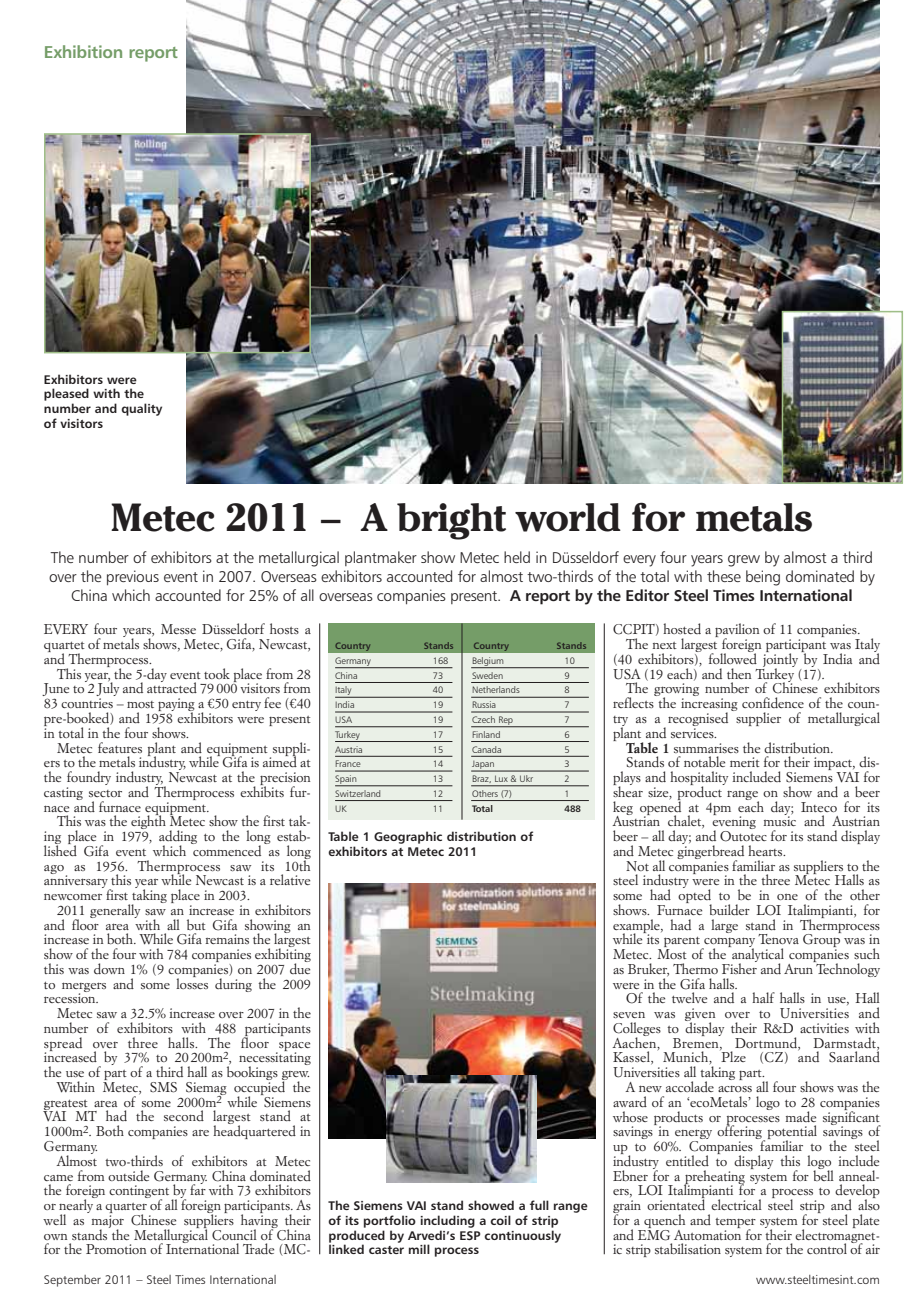 The image size is (924, 1308). What do you see at coordinates (568, 517) in the image?
I see `world` at bounding box center [568, 517].
